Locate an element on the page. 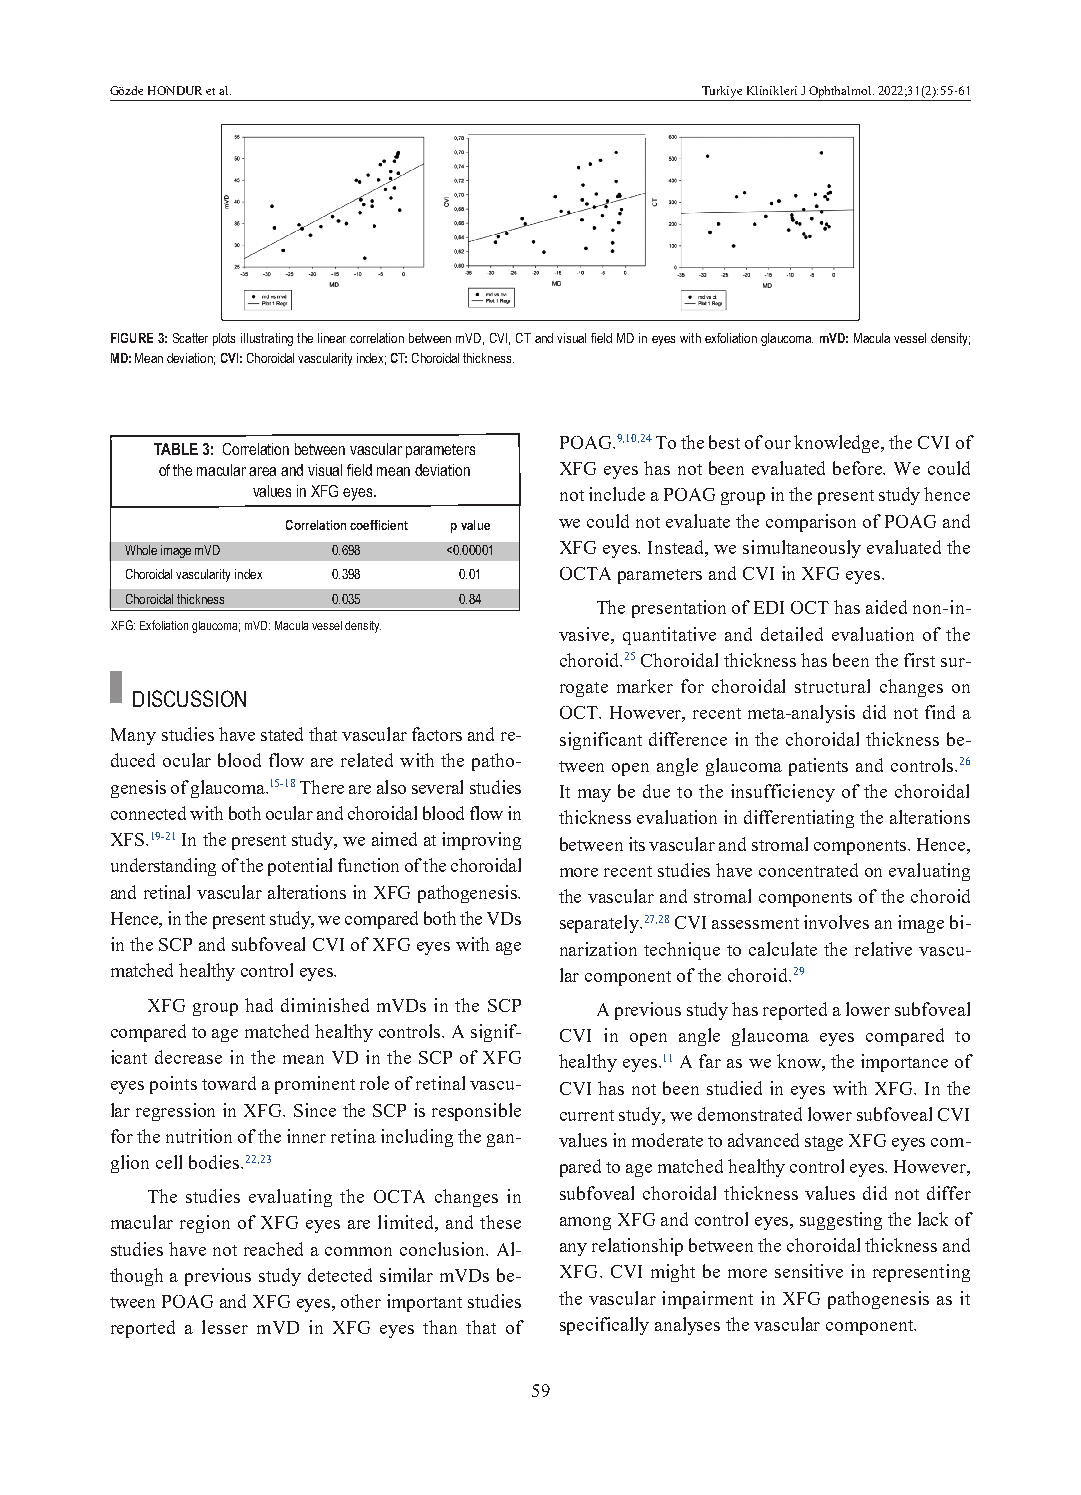  specifically is located at coordinates (604, 1326).
